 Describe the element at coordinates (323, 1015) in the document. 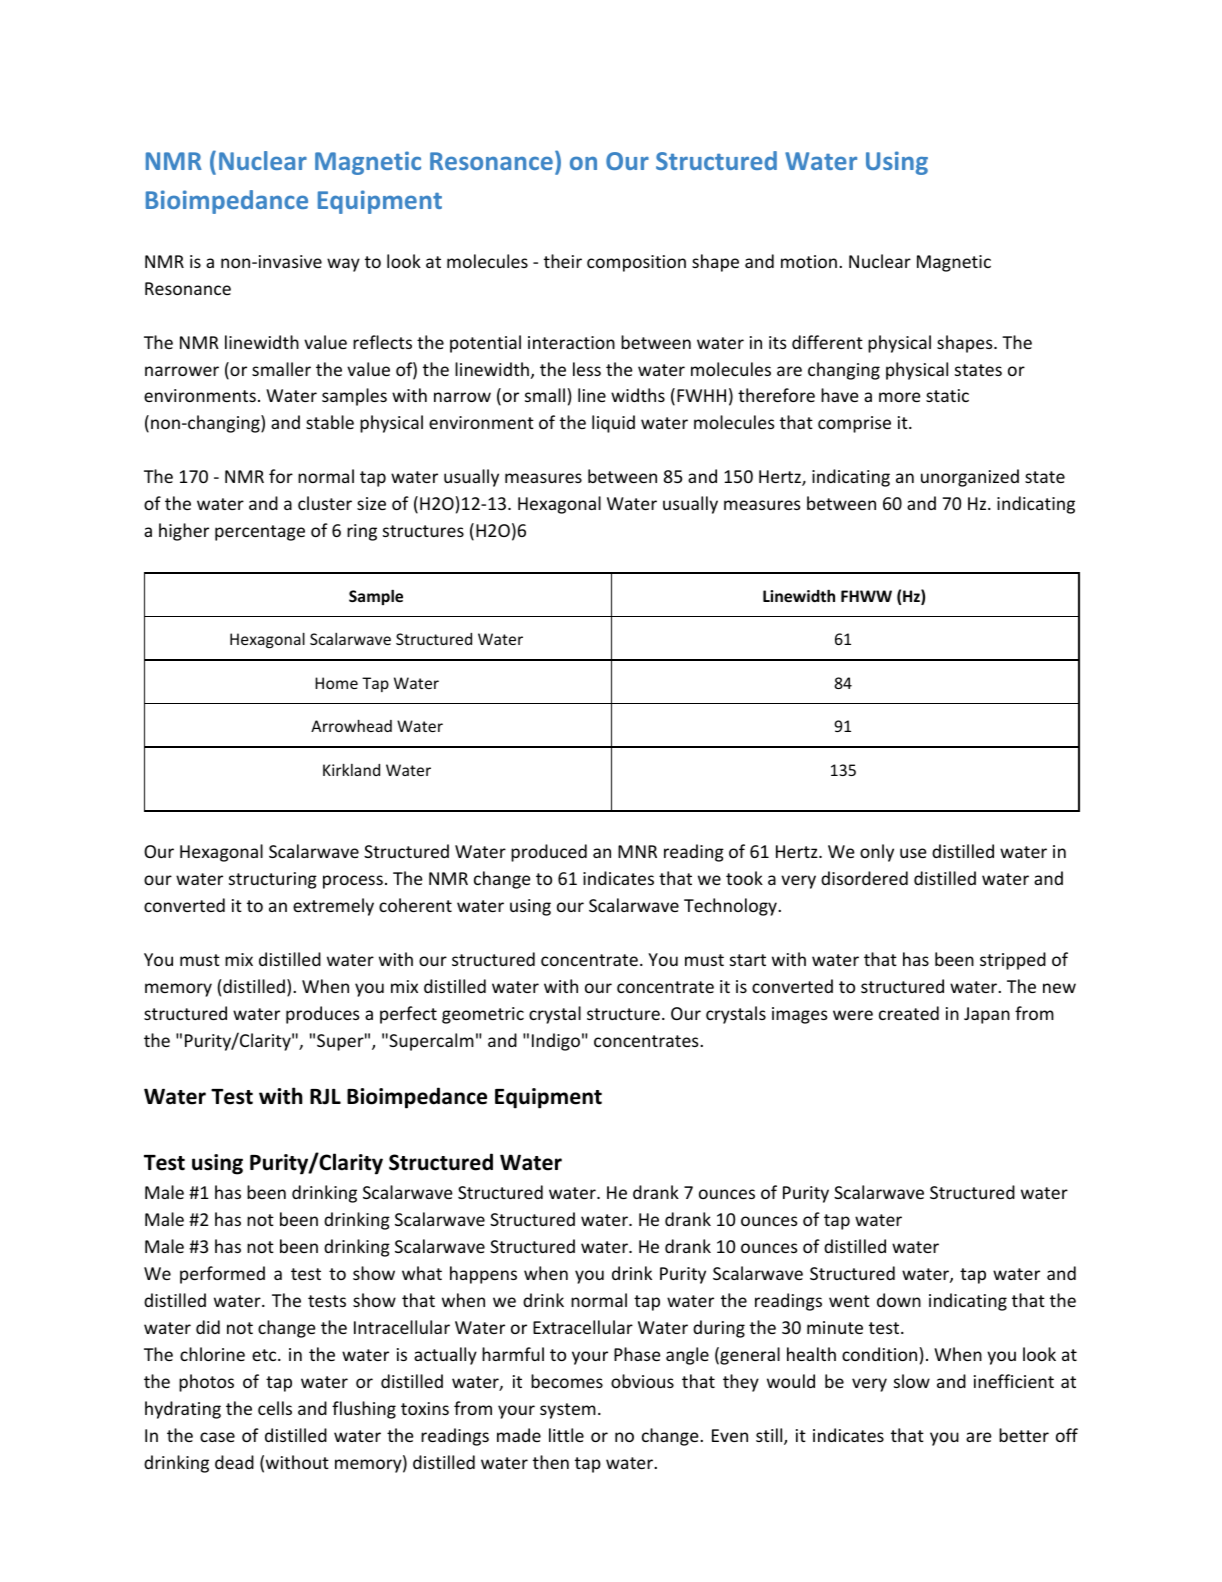

I see `produces` at that location.
